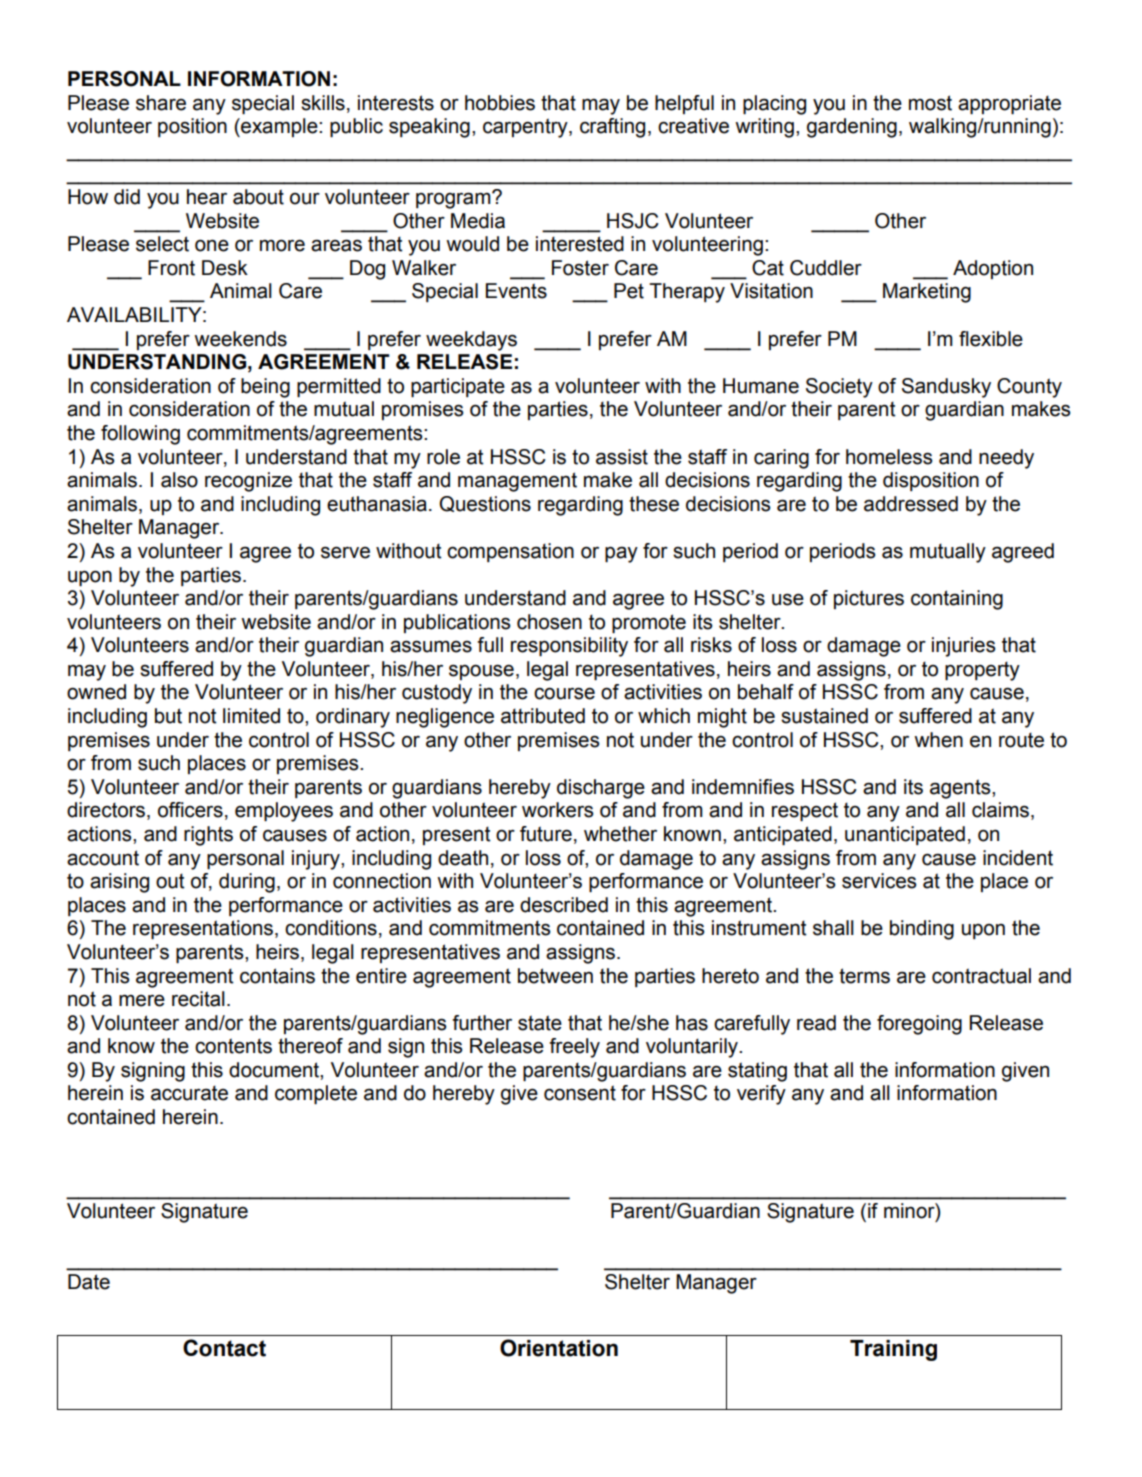 The image size is (1142, 1477). What do you see at coordinates (179, 480) in the image?
I see `also` at bounding box center [179, 480].
